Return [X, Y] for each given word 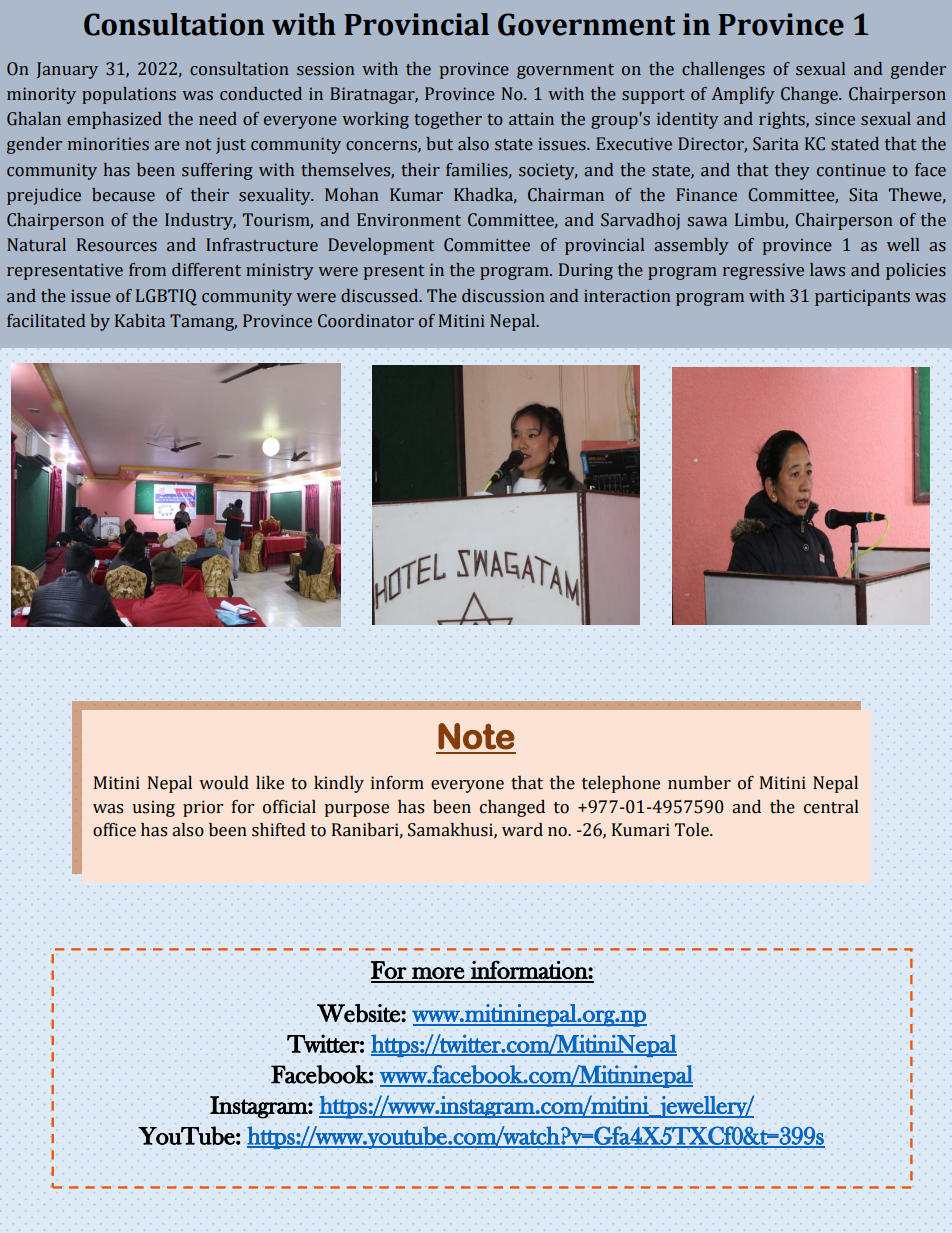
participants [862, 297]
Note [476, 736]
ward [522, 830]
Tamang [203, 322]
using [154, 808]
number [699, 783]
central [831, 807]
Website [359, 1013]
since [835, 119]
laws [827, 270]
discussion [503, 296]
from [147, 270]
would [224, 783]
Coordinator [366, 321]
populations [129, 95]
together [448, 120]
